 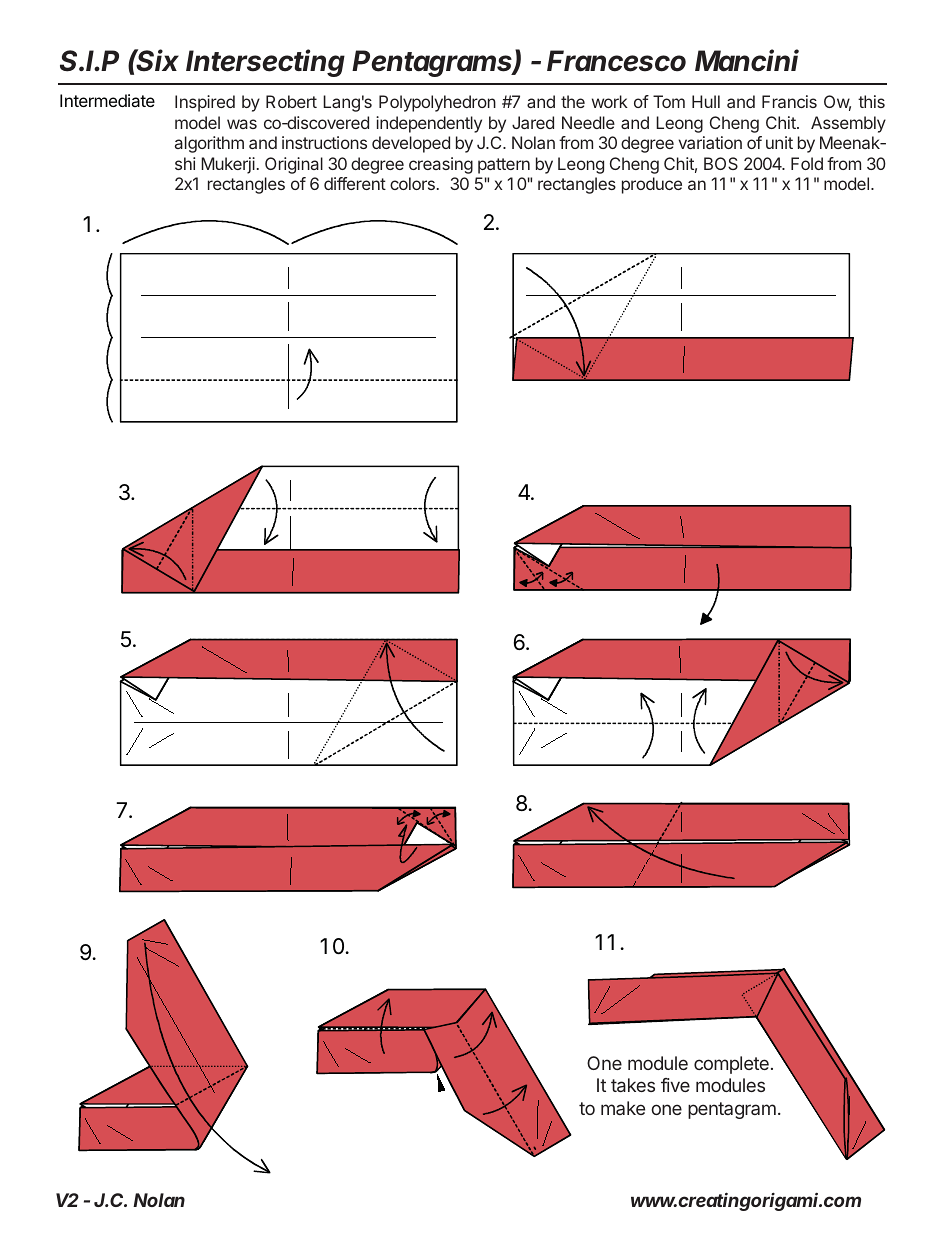 I want to click on takes, so click(x=633, y=1085).
